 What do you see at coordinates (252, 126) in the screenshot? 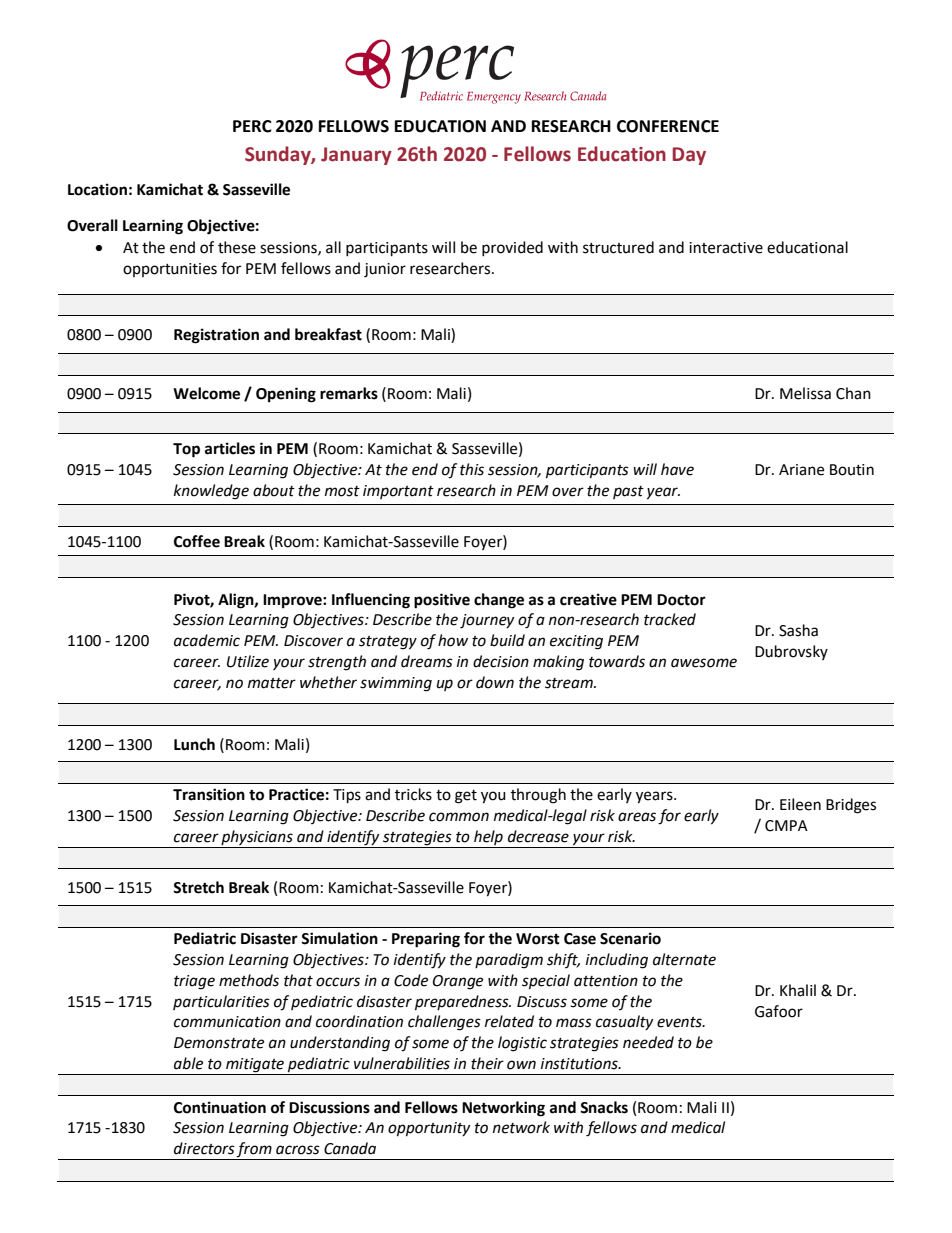
I see `PERC` at bounding box center [252, 126].
